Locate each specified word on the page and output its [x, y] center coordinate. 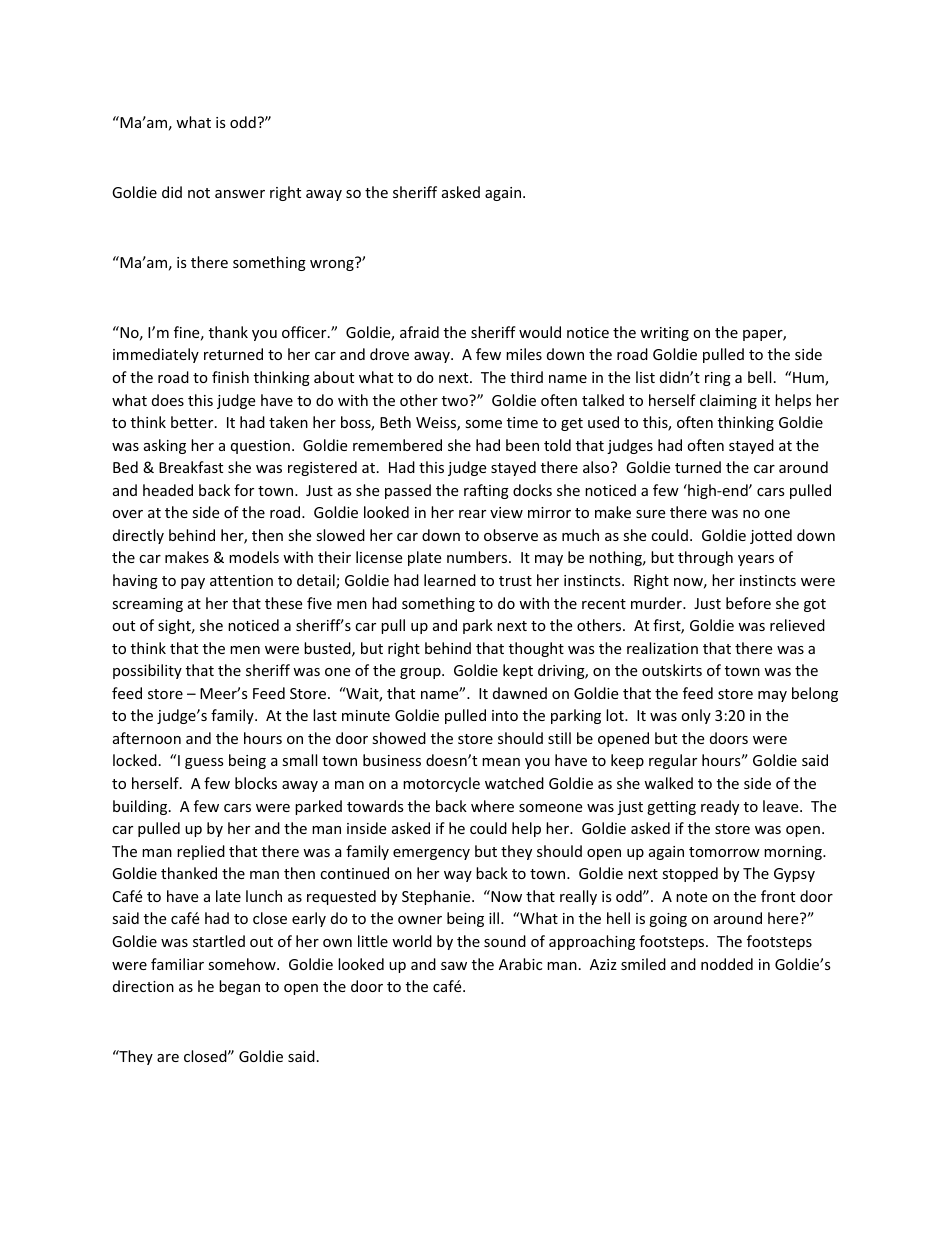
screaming [147, 605]
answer [240, 194]
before [748, 603]
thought [536, 649]
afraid [419, 332]
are [168, 1058]
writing [664, 334]
